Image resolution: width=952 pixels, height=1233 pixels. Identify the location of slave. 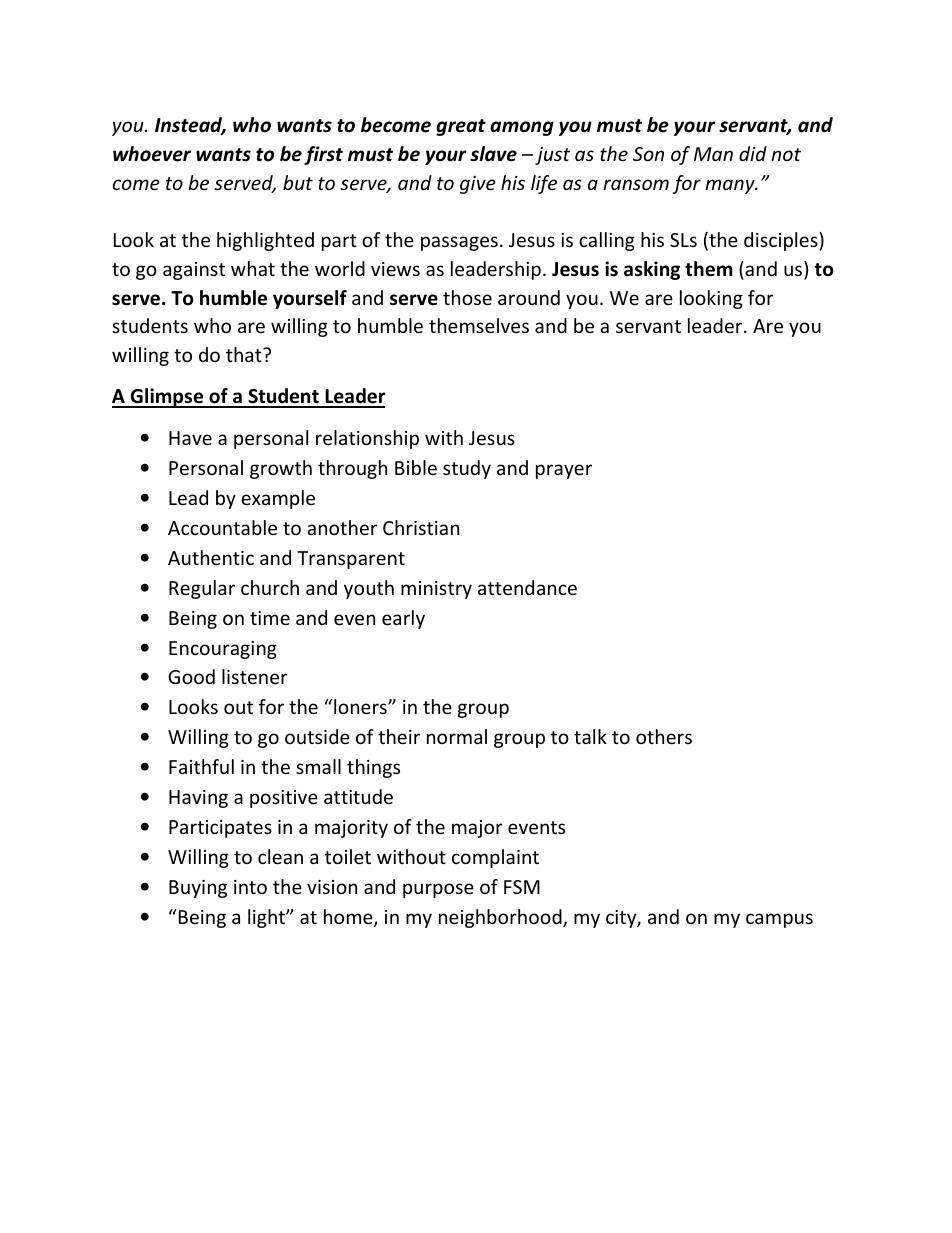
(493, 154).
